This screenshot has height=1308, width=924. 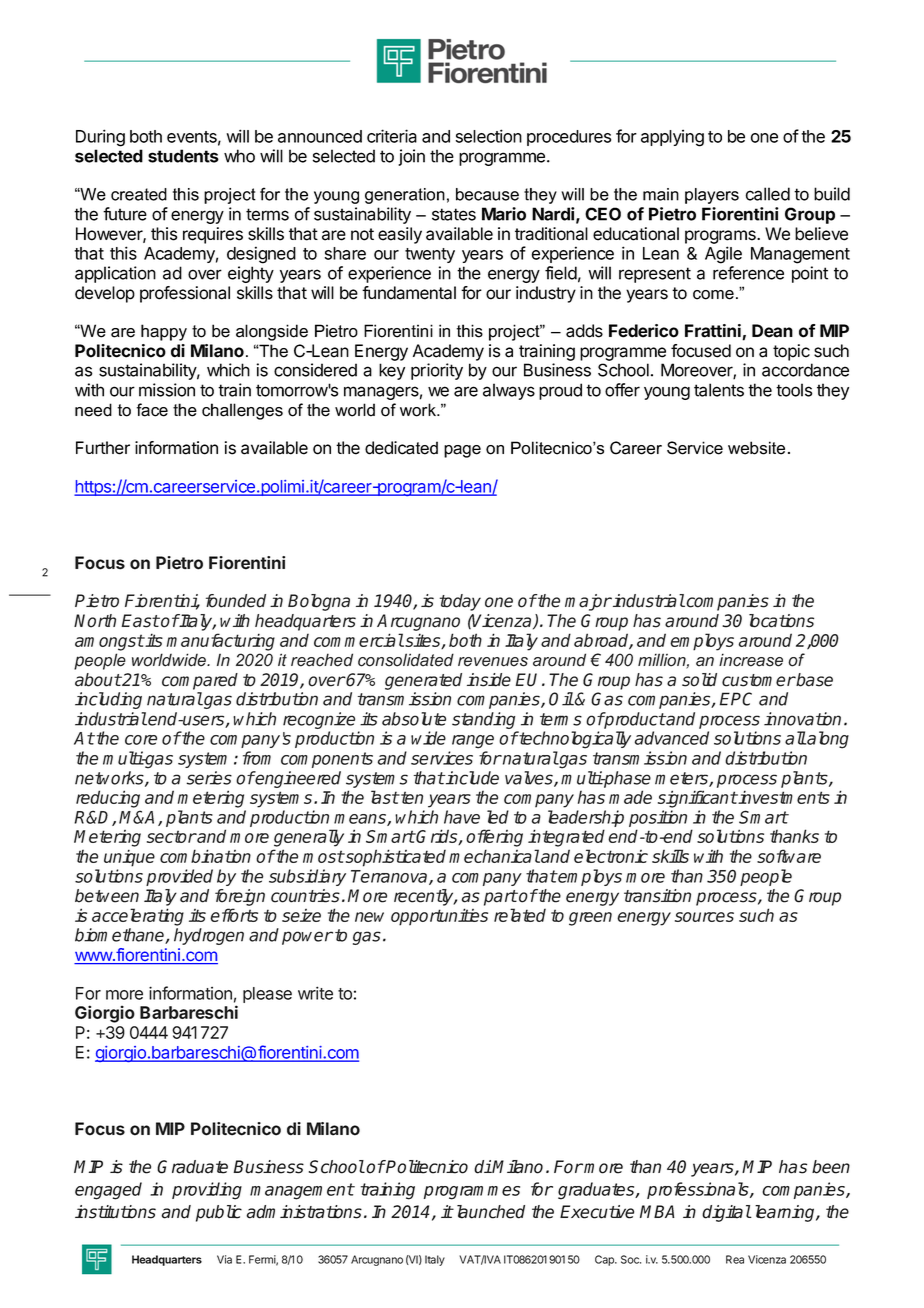 I want to click on website, so click(x=756, y=448).
